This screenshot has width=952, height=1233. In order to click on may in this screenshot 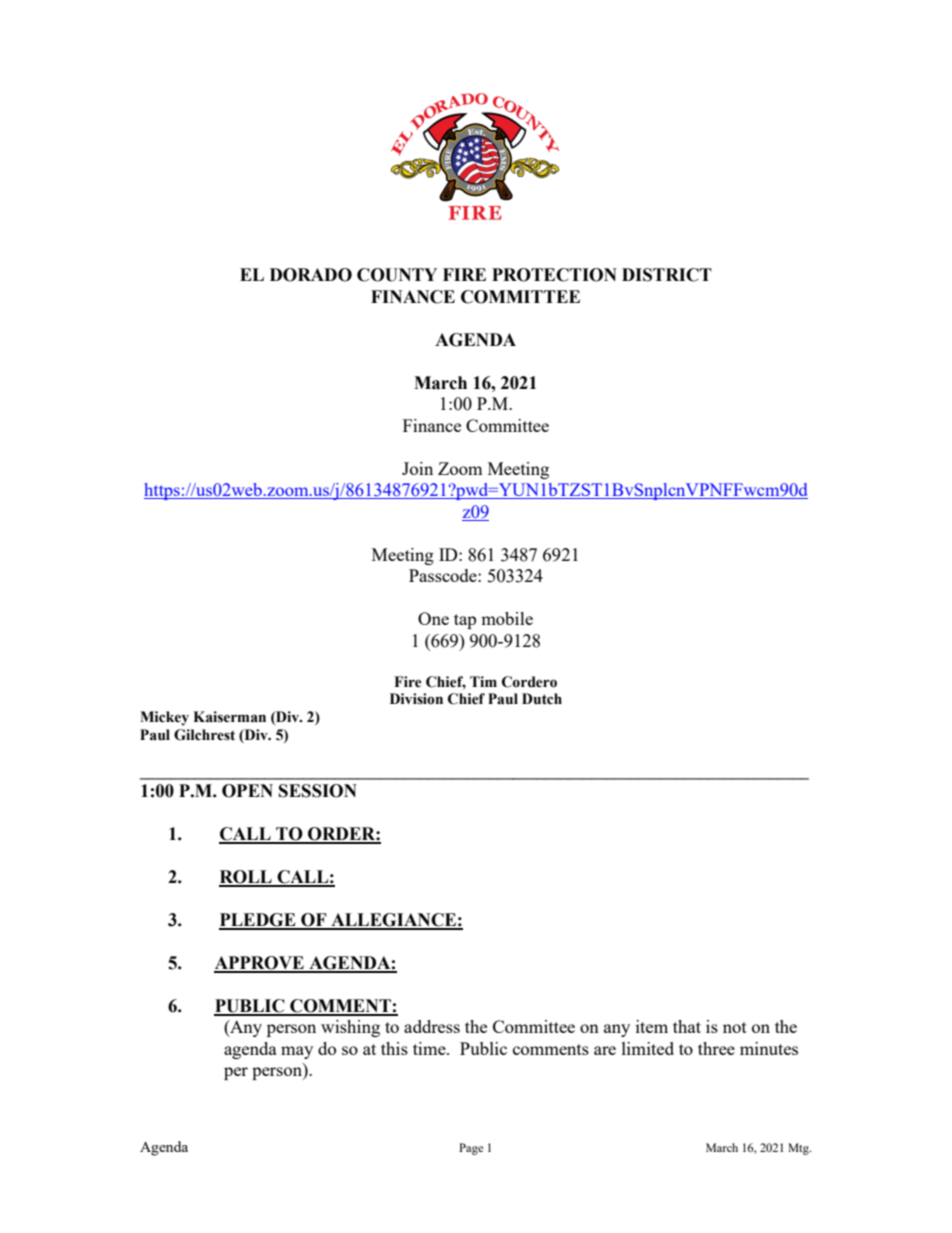, I will do `click(297, 1052)`.
